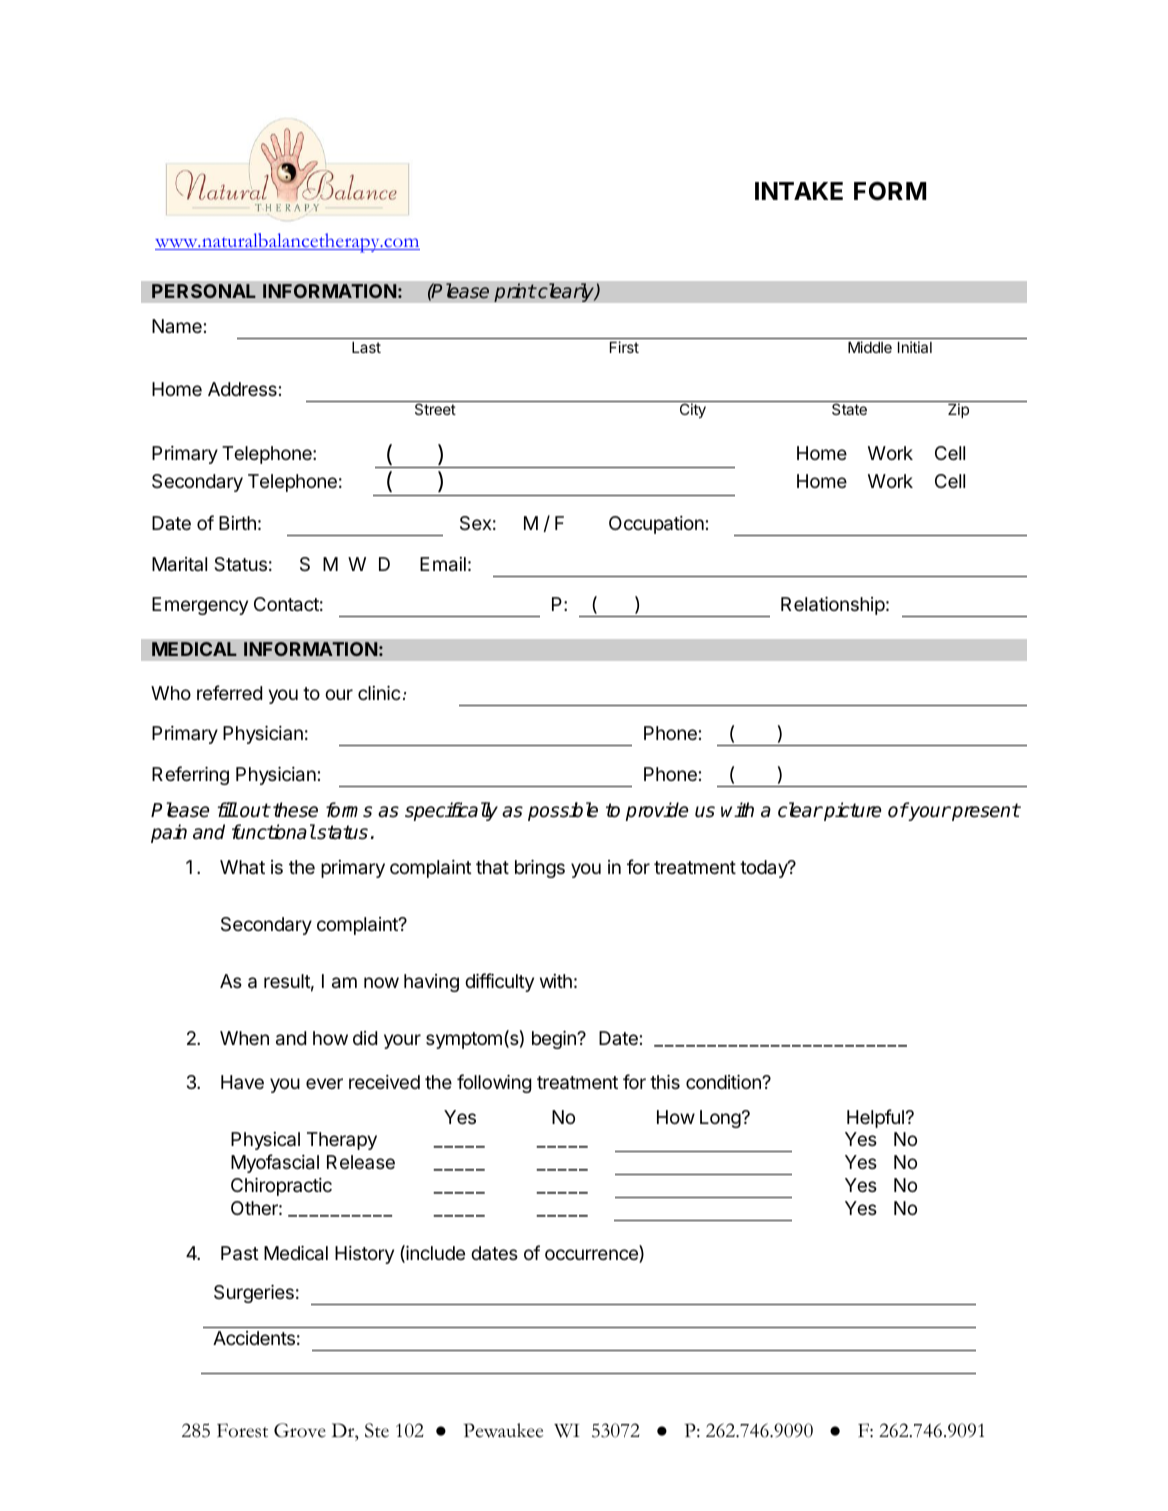 The width and height of the page is (1168, 1511). What do you see at coordinates (624, 347) in the page?
I see `First` at bounding box center [624, 347].
